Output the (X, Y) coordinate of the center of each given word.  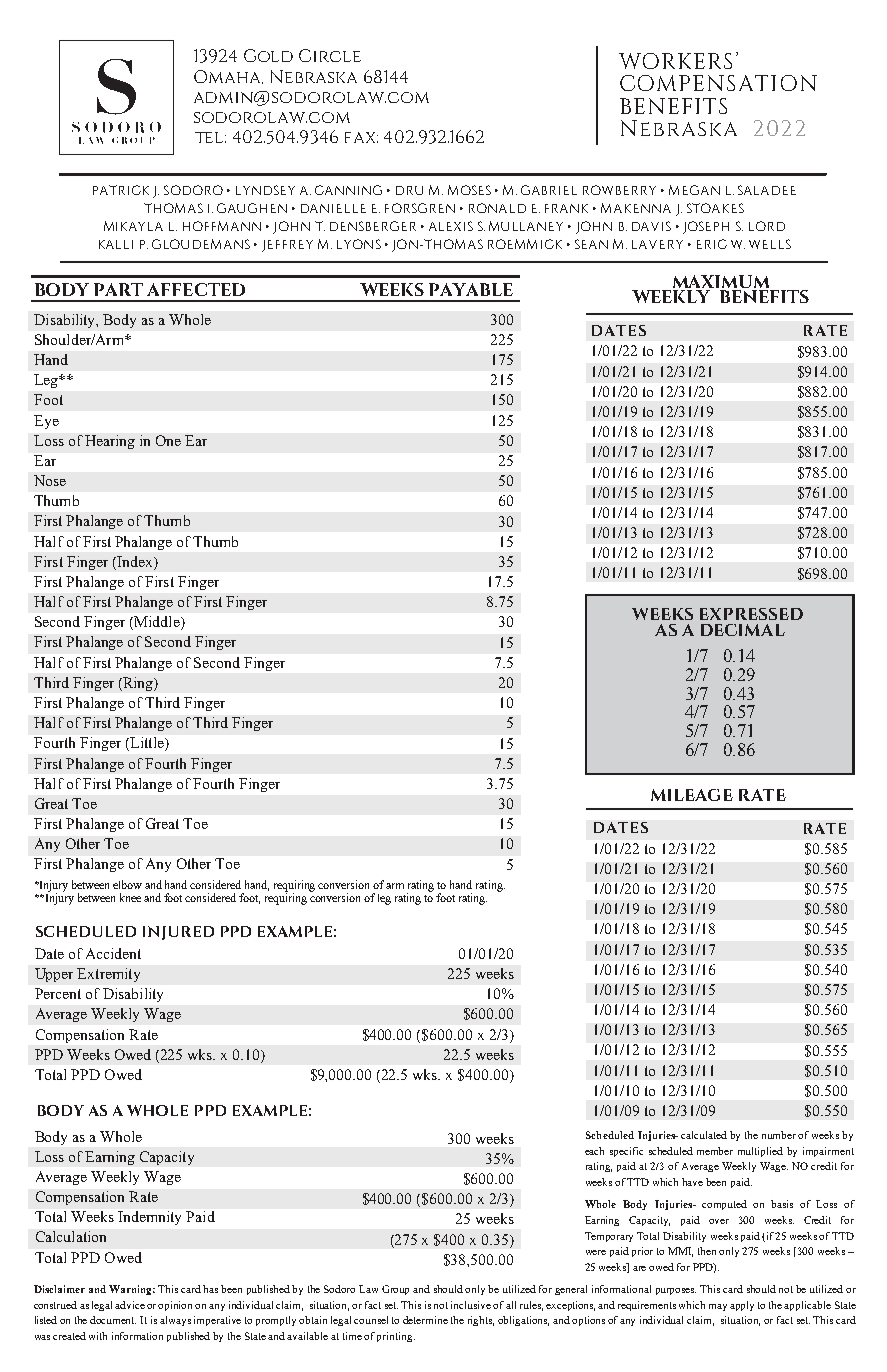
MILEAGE (692, 795)
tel (210, 137)
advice (130, 1305)
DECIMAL (743, 630)
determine (425, 1320)
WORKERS (675, 61)
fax (361, 137)
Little (147, 744)
